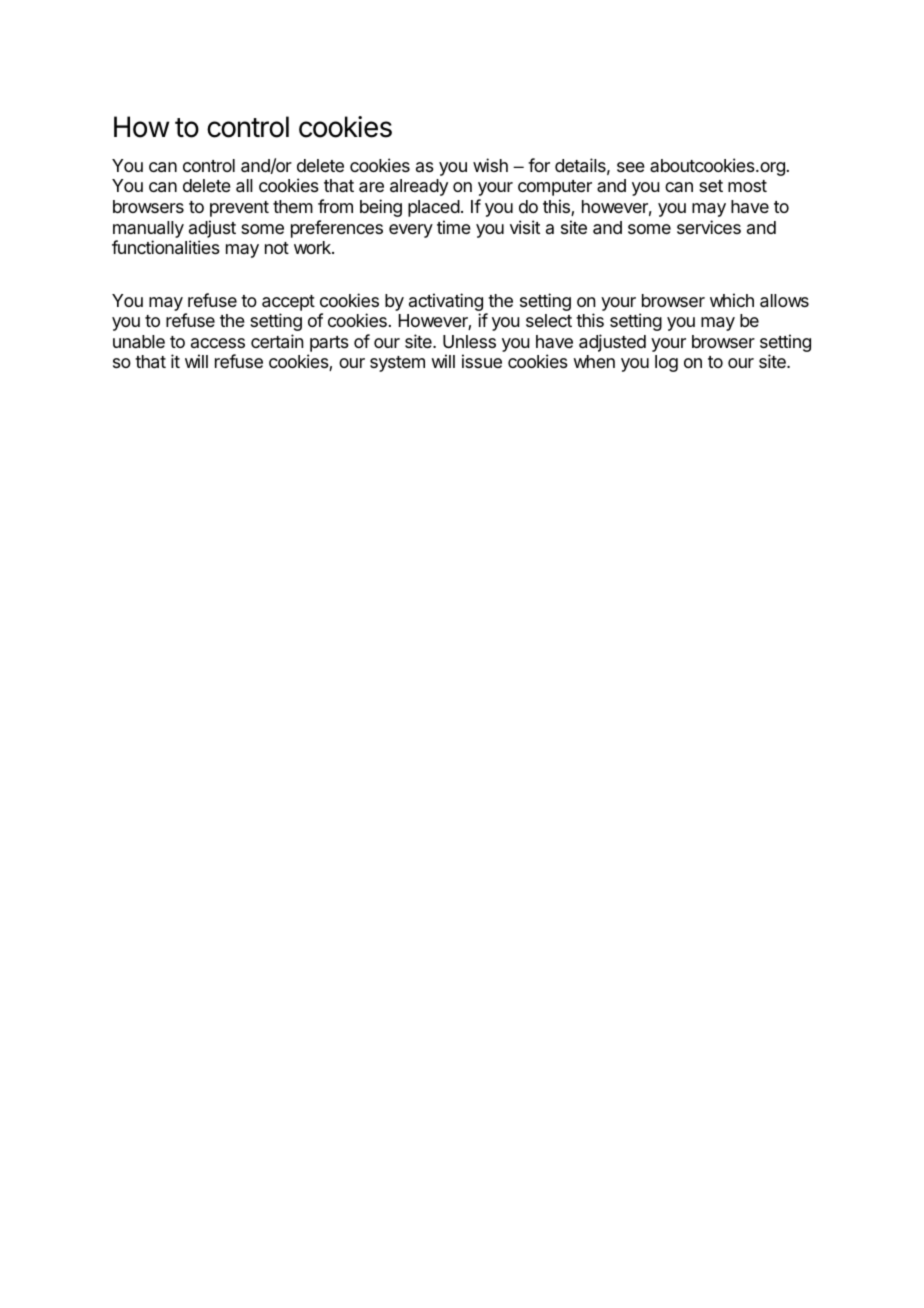  Describe the element at coordinates (218, 343) in the page. I see `access` at that location.
